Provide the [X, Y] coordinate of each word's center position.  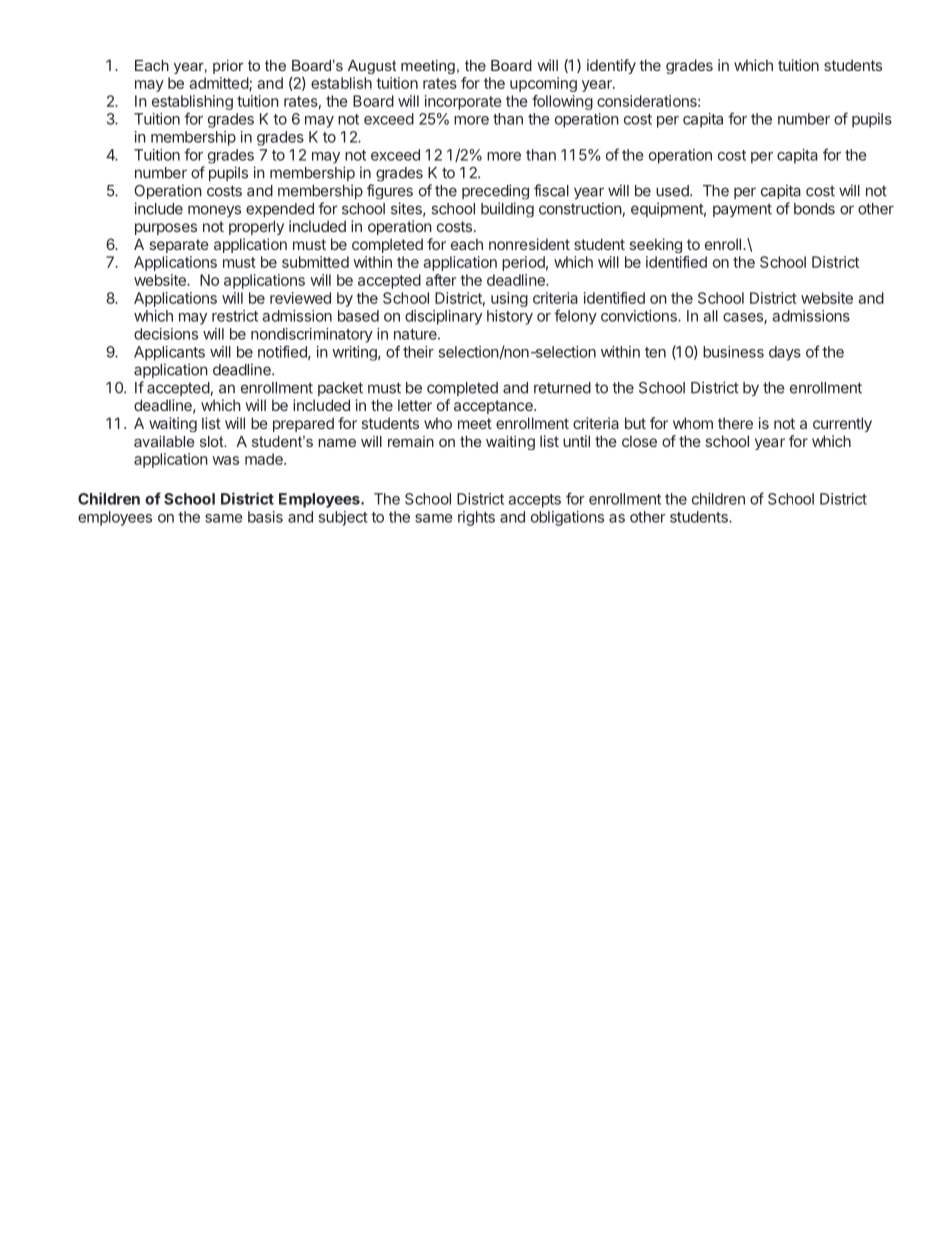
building [507, 209]
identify [611, 66]
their [418, 352]
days [785, 353]
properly [256, 227]
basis [265, 517]
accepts [534, 501]
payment [742, 210]
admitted [219, 84]
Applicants [169, 353]
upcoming [543, 84]
